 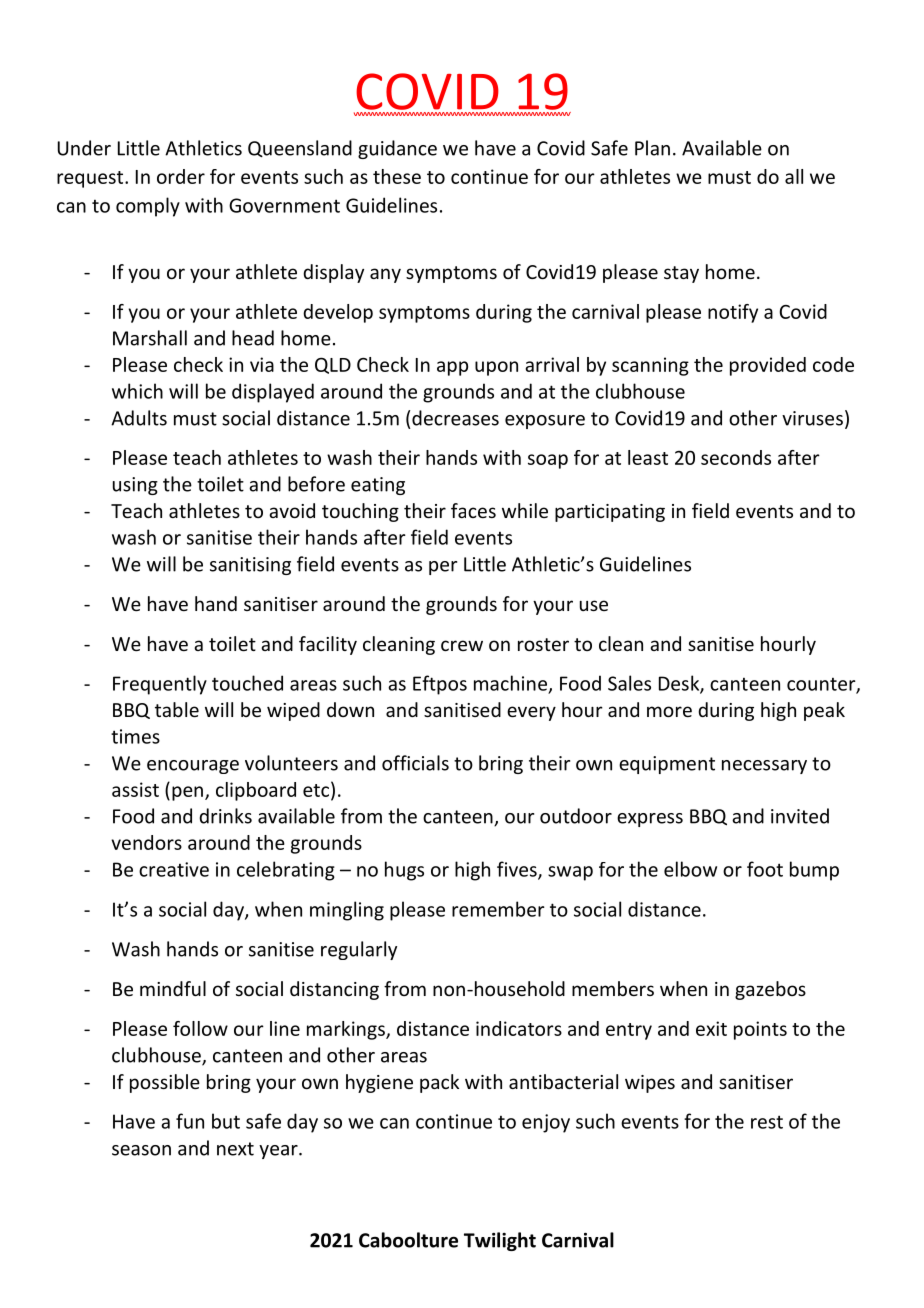 I want to click on more, so click(x=669, y=711).
